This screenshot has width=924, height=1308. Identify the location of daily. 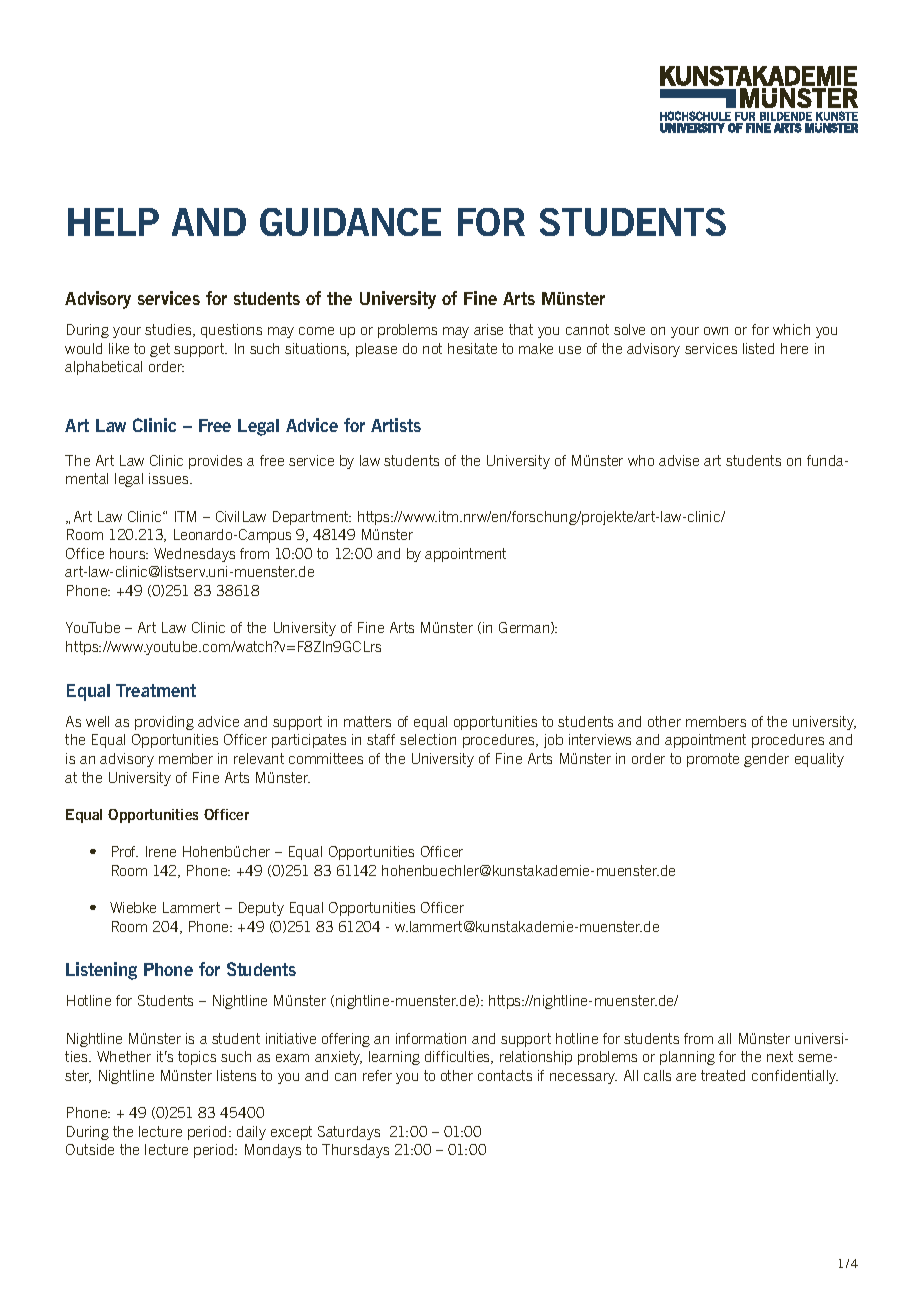
(251, 1133).
